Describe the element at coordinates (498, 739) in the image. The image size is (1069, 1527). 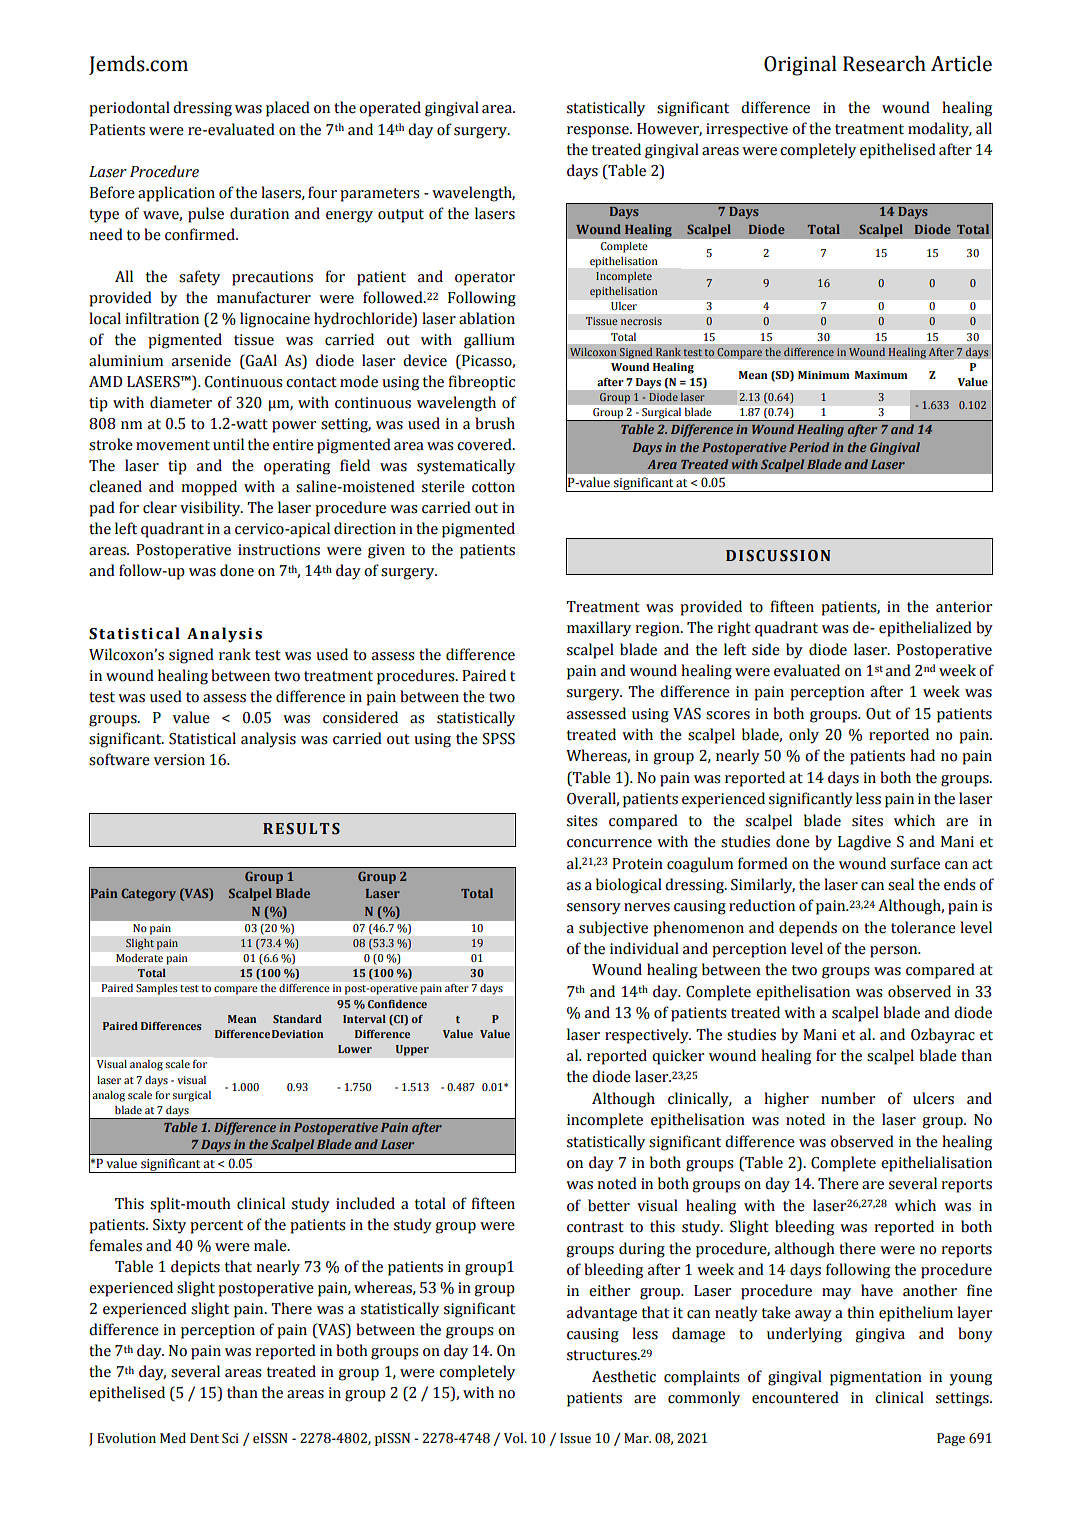
I see `SPSS` at that location.
